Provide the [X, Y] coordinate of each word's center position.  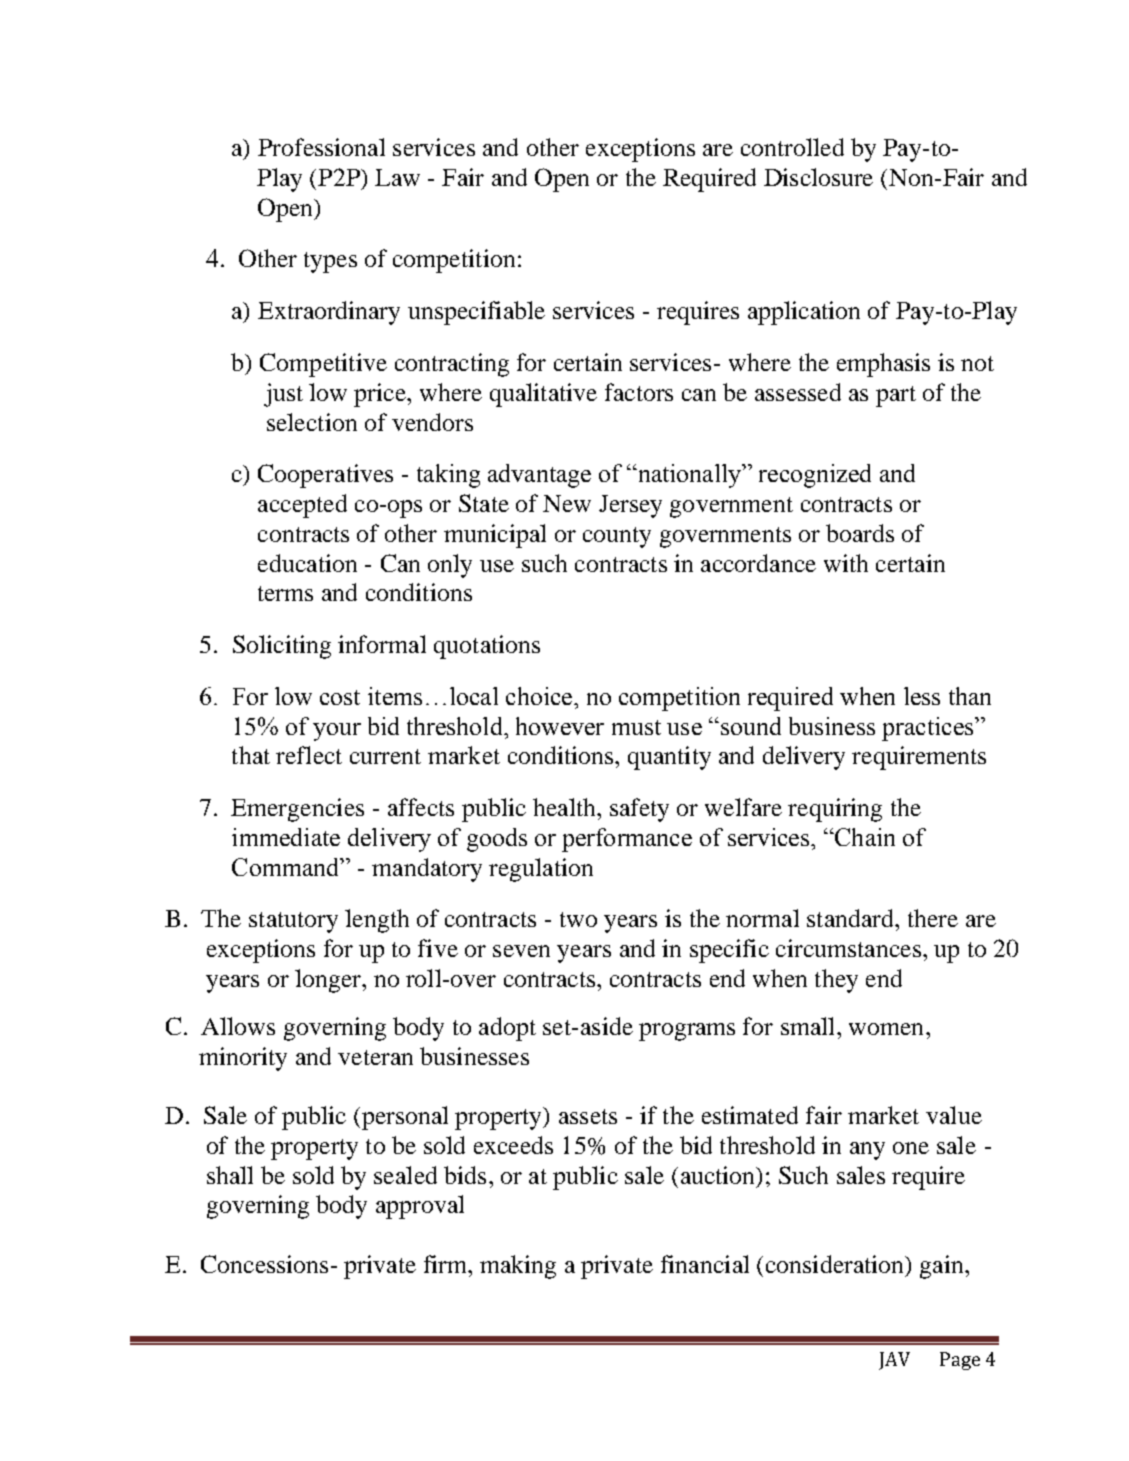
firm [447, 1264]
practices [929, 729]
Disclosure [818, 177]
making [518, 1267]
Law [397, 177]
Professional [321, 147]
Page [960, 1361]
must [636, 727]
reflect [309, 755]
